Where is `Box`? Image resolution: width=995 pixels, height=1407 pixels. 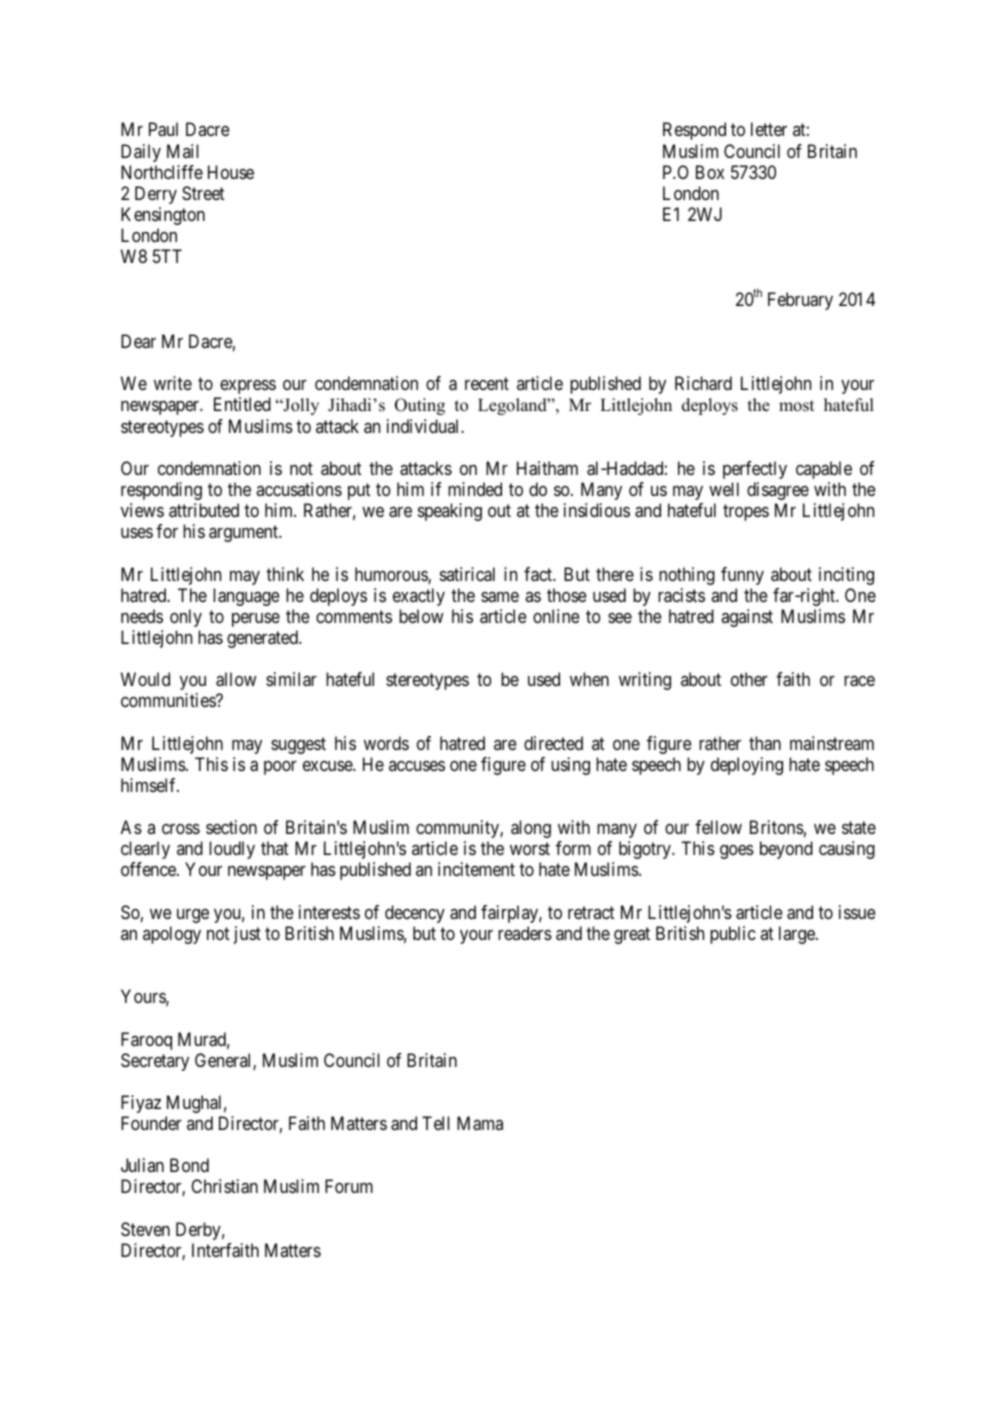 Box is located at coordinates (710, 172).
